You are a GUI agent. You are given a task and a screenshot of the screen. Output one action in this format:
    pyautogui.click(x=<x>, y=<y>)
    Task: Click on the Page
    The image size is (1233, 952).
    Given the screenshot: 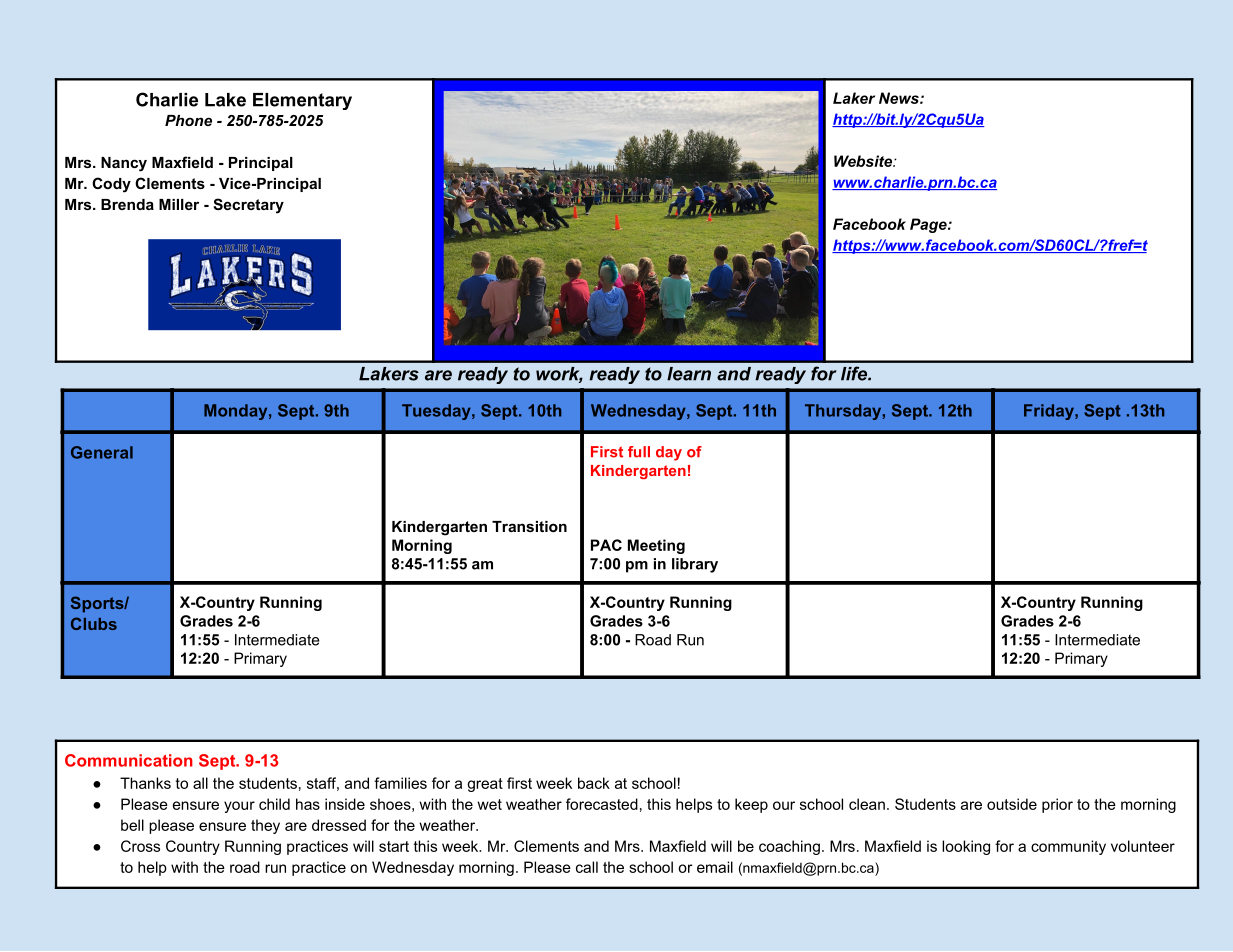 What is the action you would take?
    pyautogui.click(x=929, y=225)
